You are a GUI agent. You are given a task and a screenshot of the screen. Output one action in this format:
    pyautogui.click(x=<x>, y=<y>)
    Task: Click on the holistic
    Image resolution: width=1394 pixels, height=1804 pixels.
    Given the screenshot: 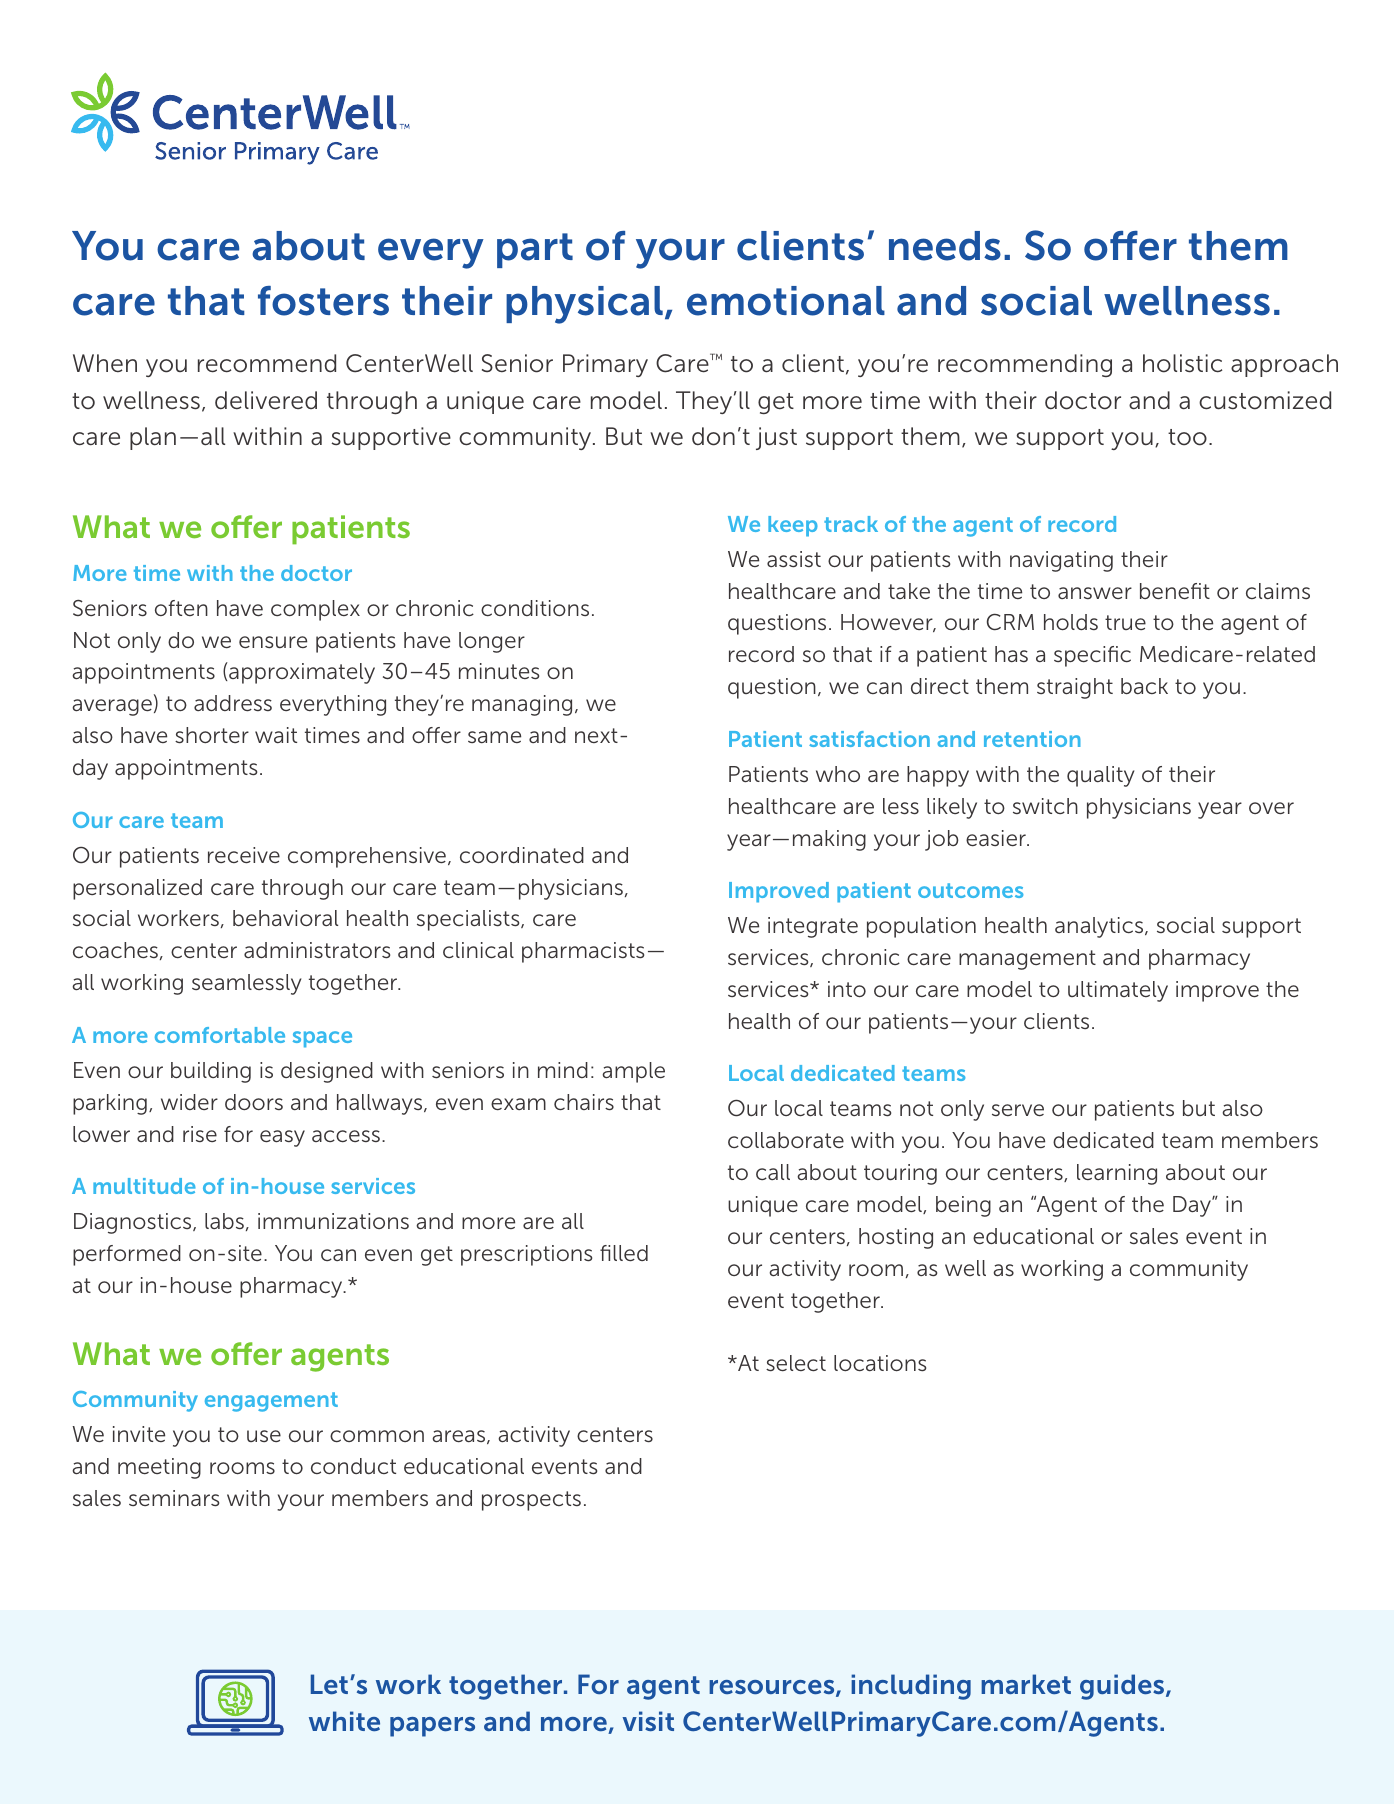 What is the action you would take?
    pyautogui.click(x=1182, y=363)
